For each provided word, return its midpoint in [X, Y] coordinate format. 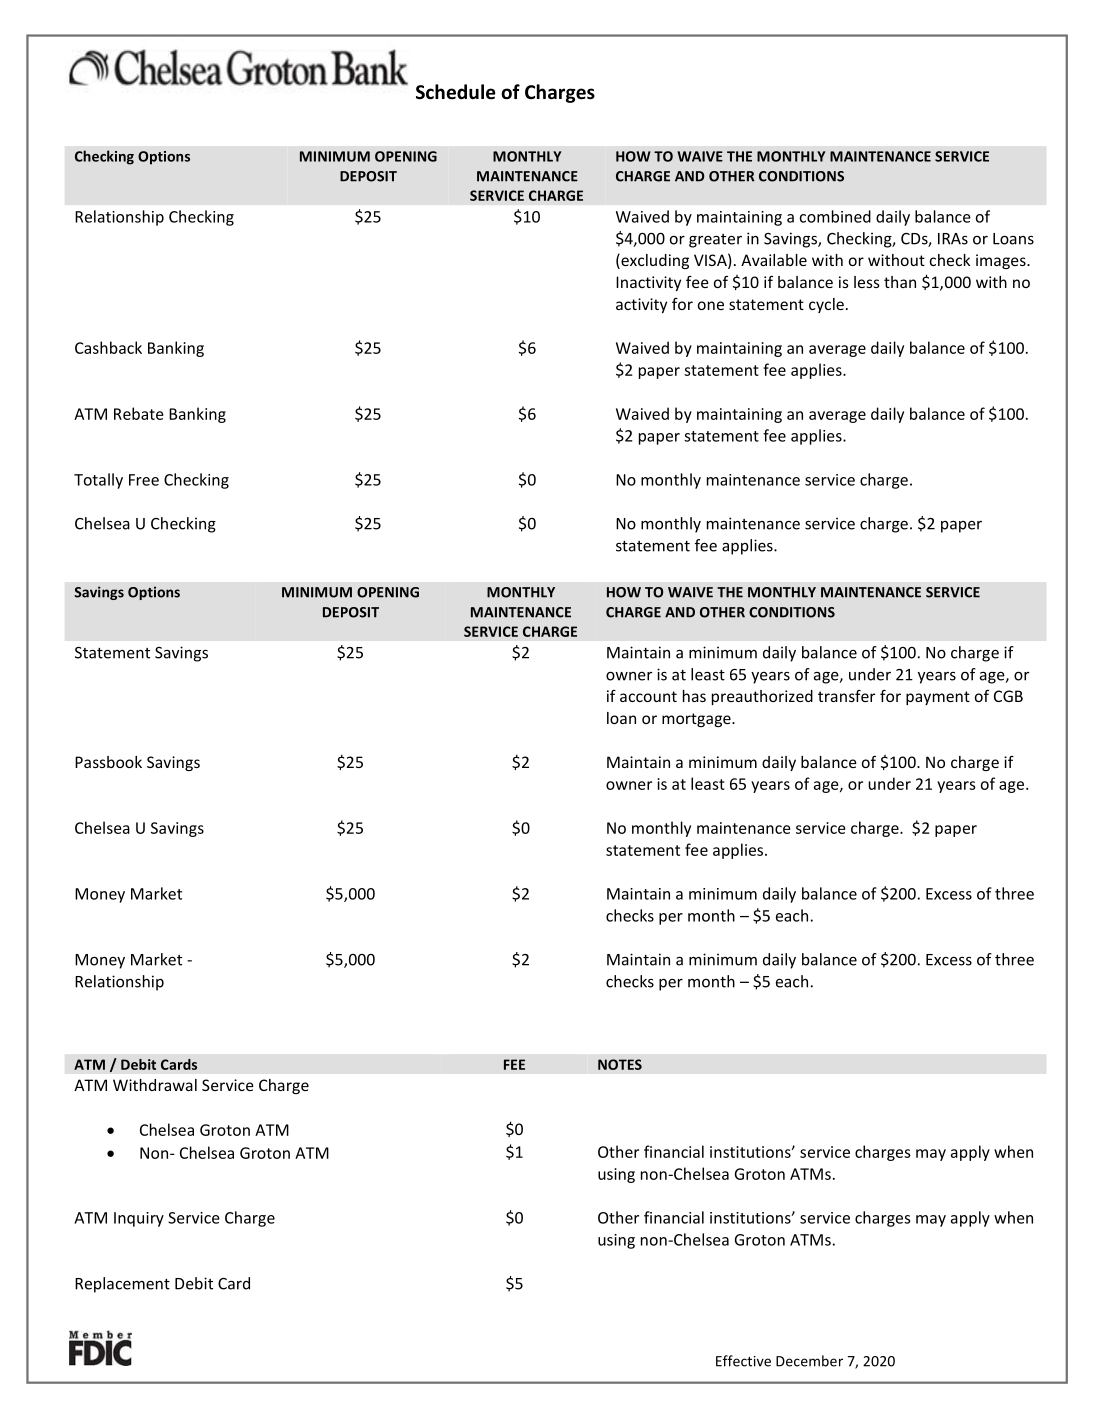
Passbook [108, 762]
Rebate [139, 413]
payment [938, 698]
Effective [743, 1361]
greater [715, 241]
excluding [654, 261]
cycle [826, 305]
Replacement [122, 1285]
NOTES [620, 1064]
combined [835, 216]
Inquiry [139, 1219]
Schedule [456, 92]
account [648, 696]
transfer [846, 696]
